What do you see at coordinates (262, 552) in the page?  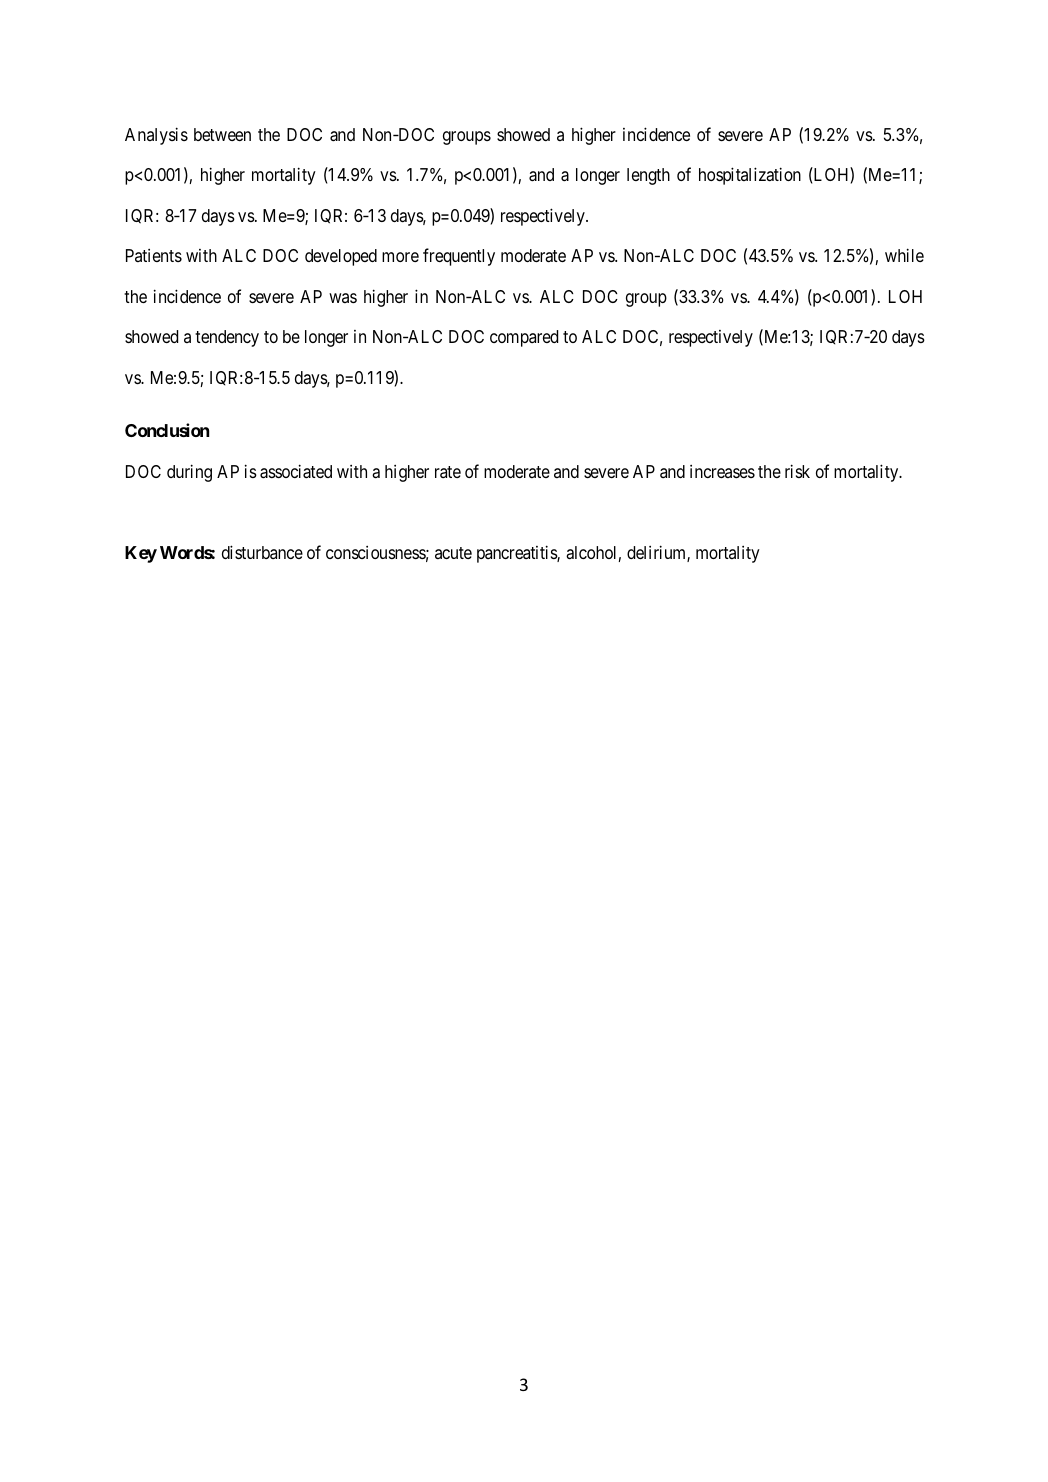 I see `disturbance` at bounding box center [262, 552].
